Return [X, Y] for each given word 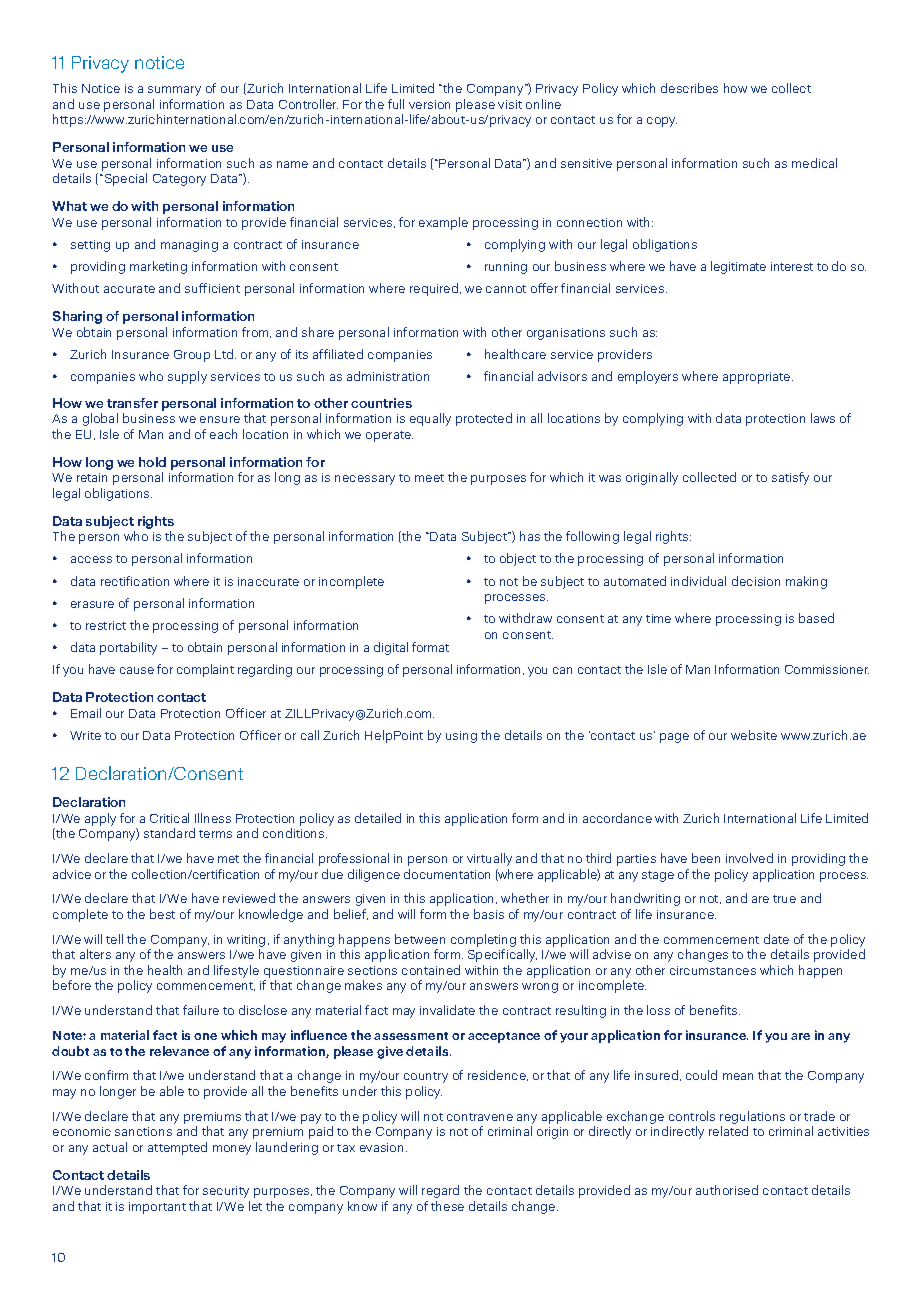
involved [749, 858]
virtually [489, 859]
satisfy [790, 478]
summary [174, 91]
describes [689, 88]
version [429, 104]
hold [152, 462]
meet [429, 478]
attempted [177, 1148]
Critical [169, 818]
